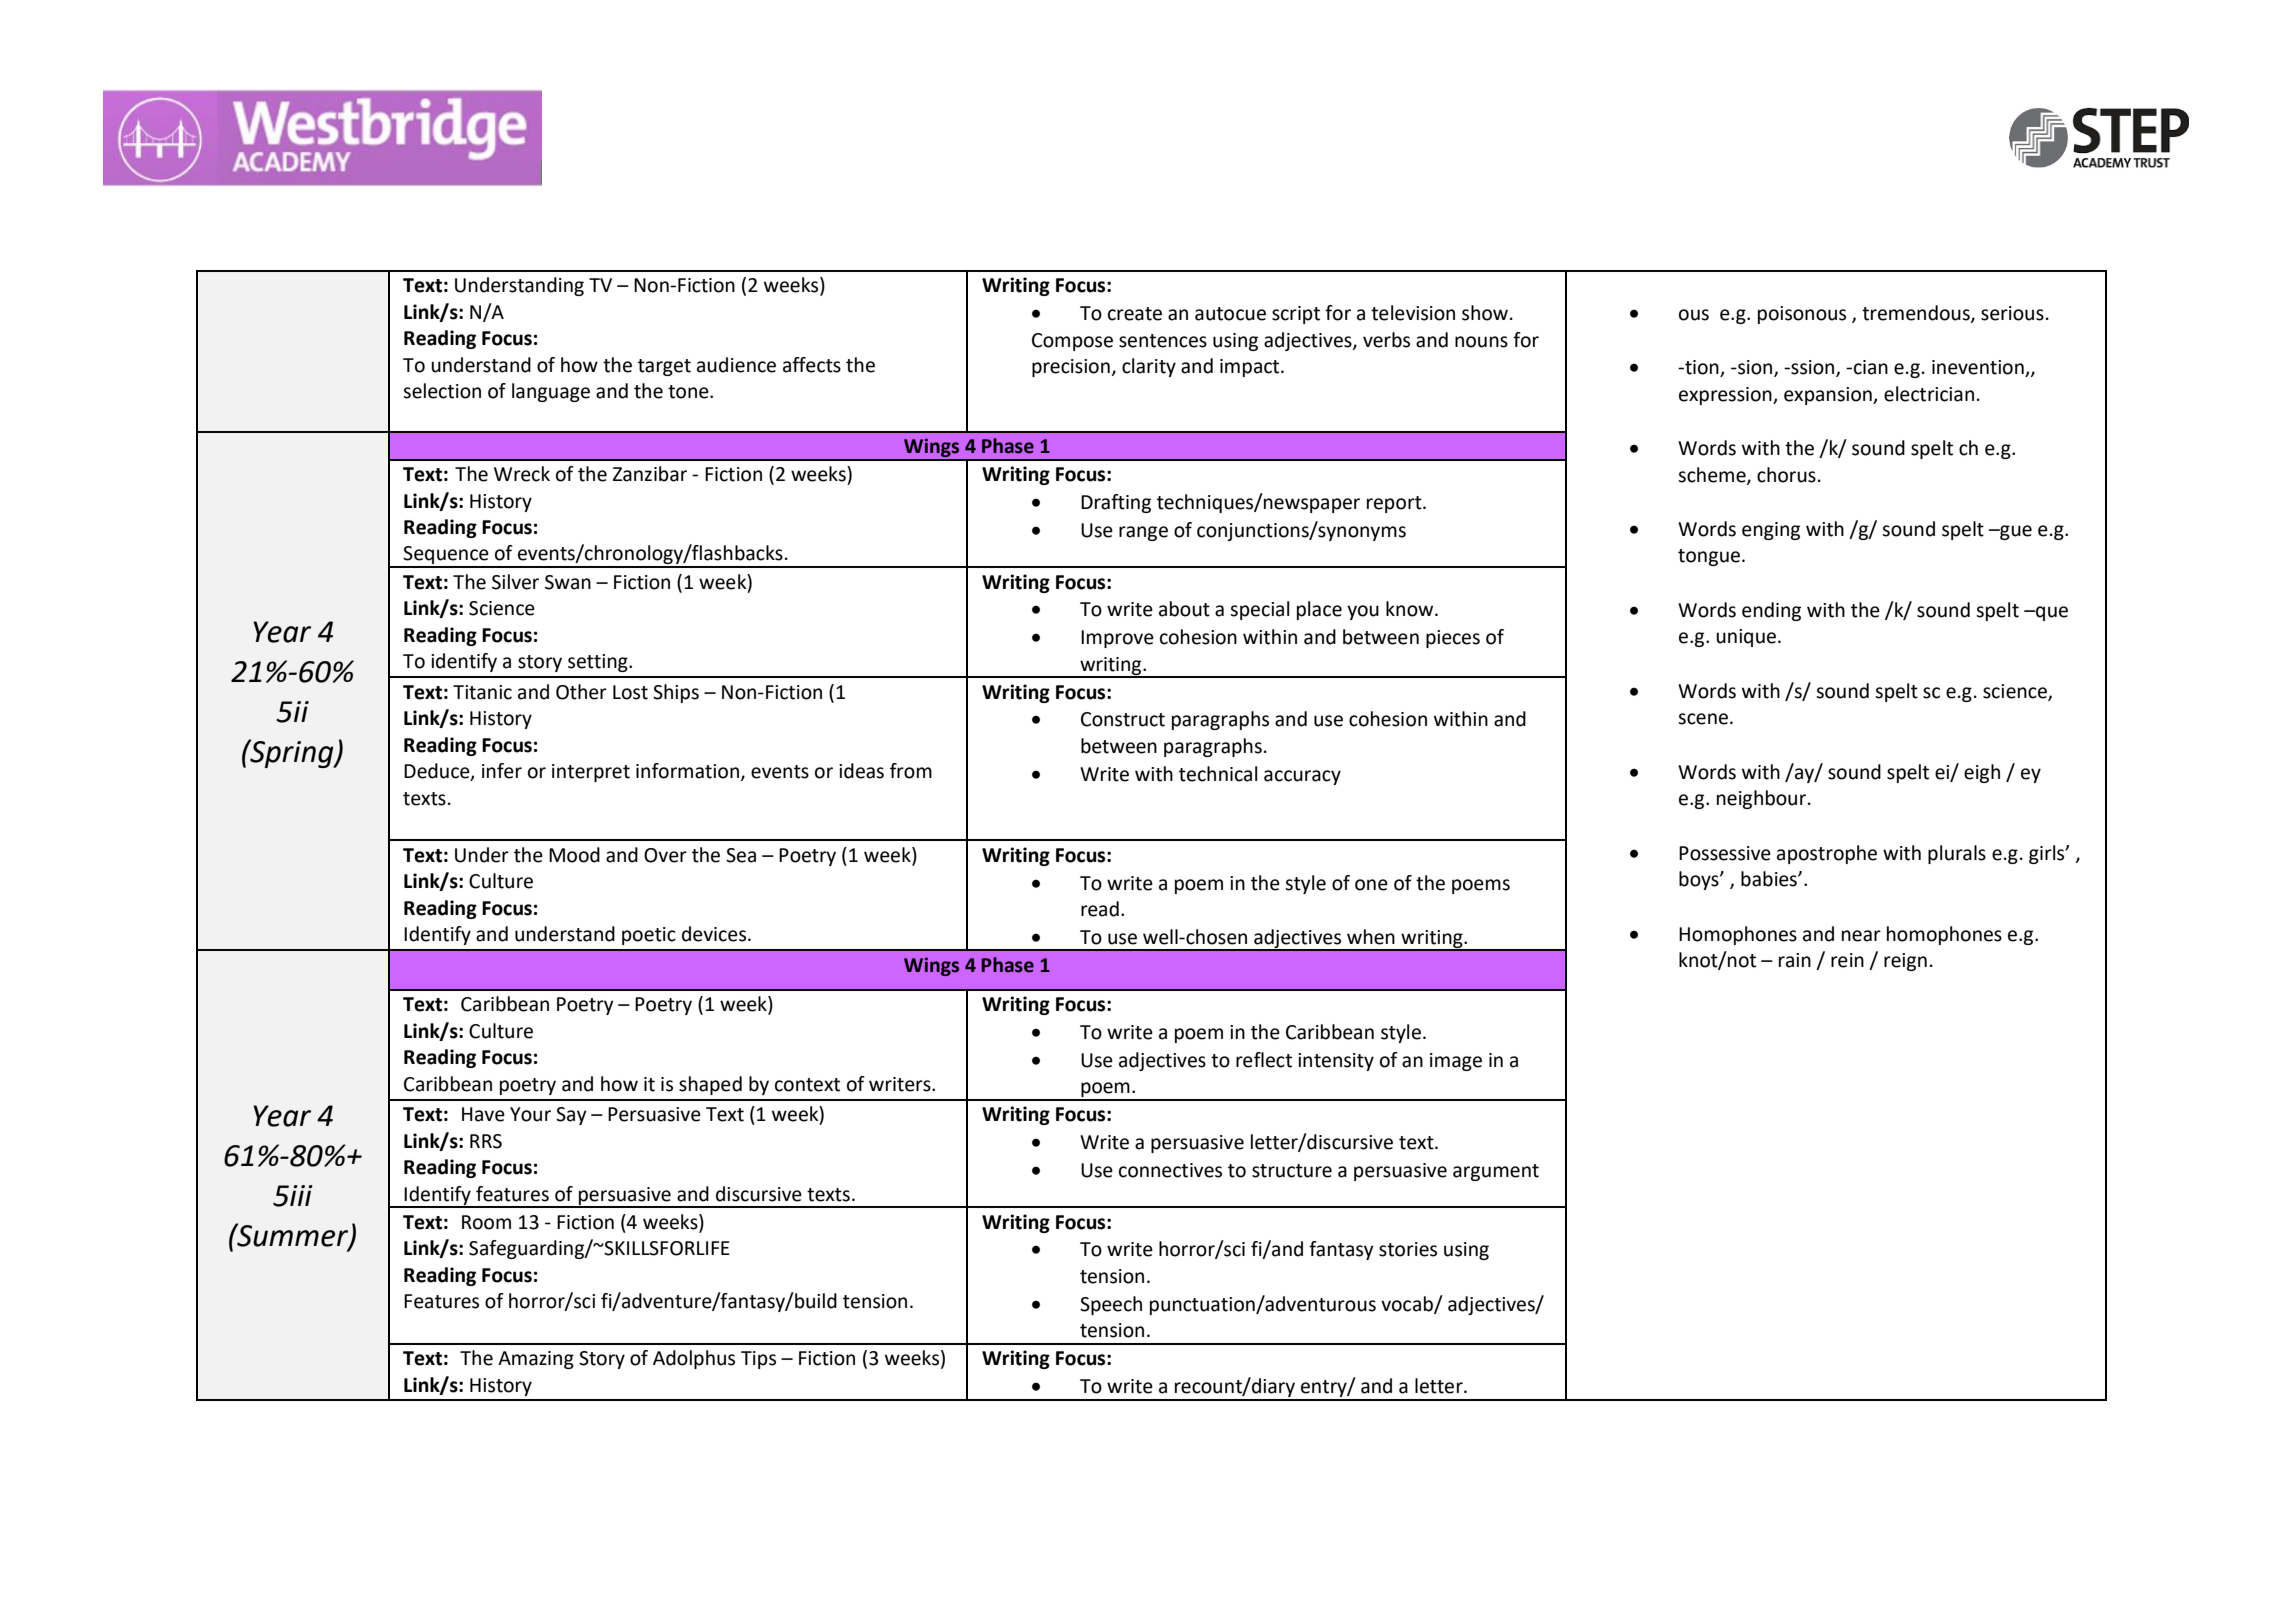  What do you see at coordinates (1111, 1305) in the screenshot?
I see `Speech` at bounding box center [1111, 1305].
